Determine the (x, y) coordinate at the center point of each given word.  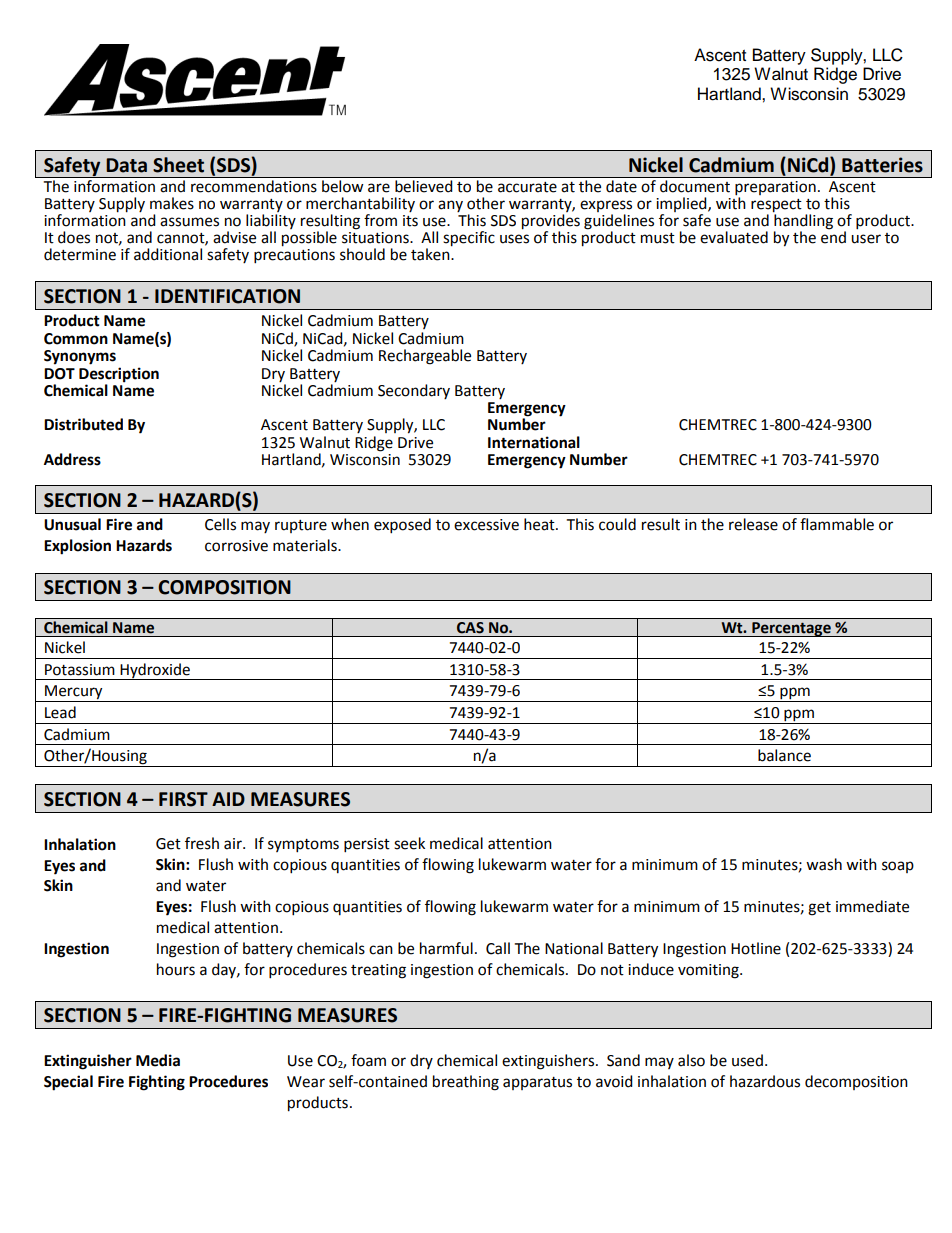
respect (776, 207)
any (450, 206)
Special (68, 1083)
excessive (486, 525)
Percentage (791, 629)
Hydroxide (155, 671)
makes (172, 203)
